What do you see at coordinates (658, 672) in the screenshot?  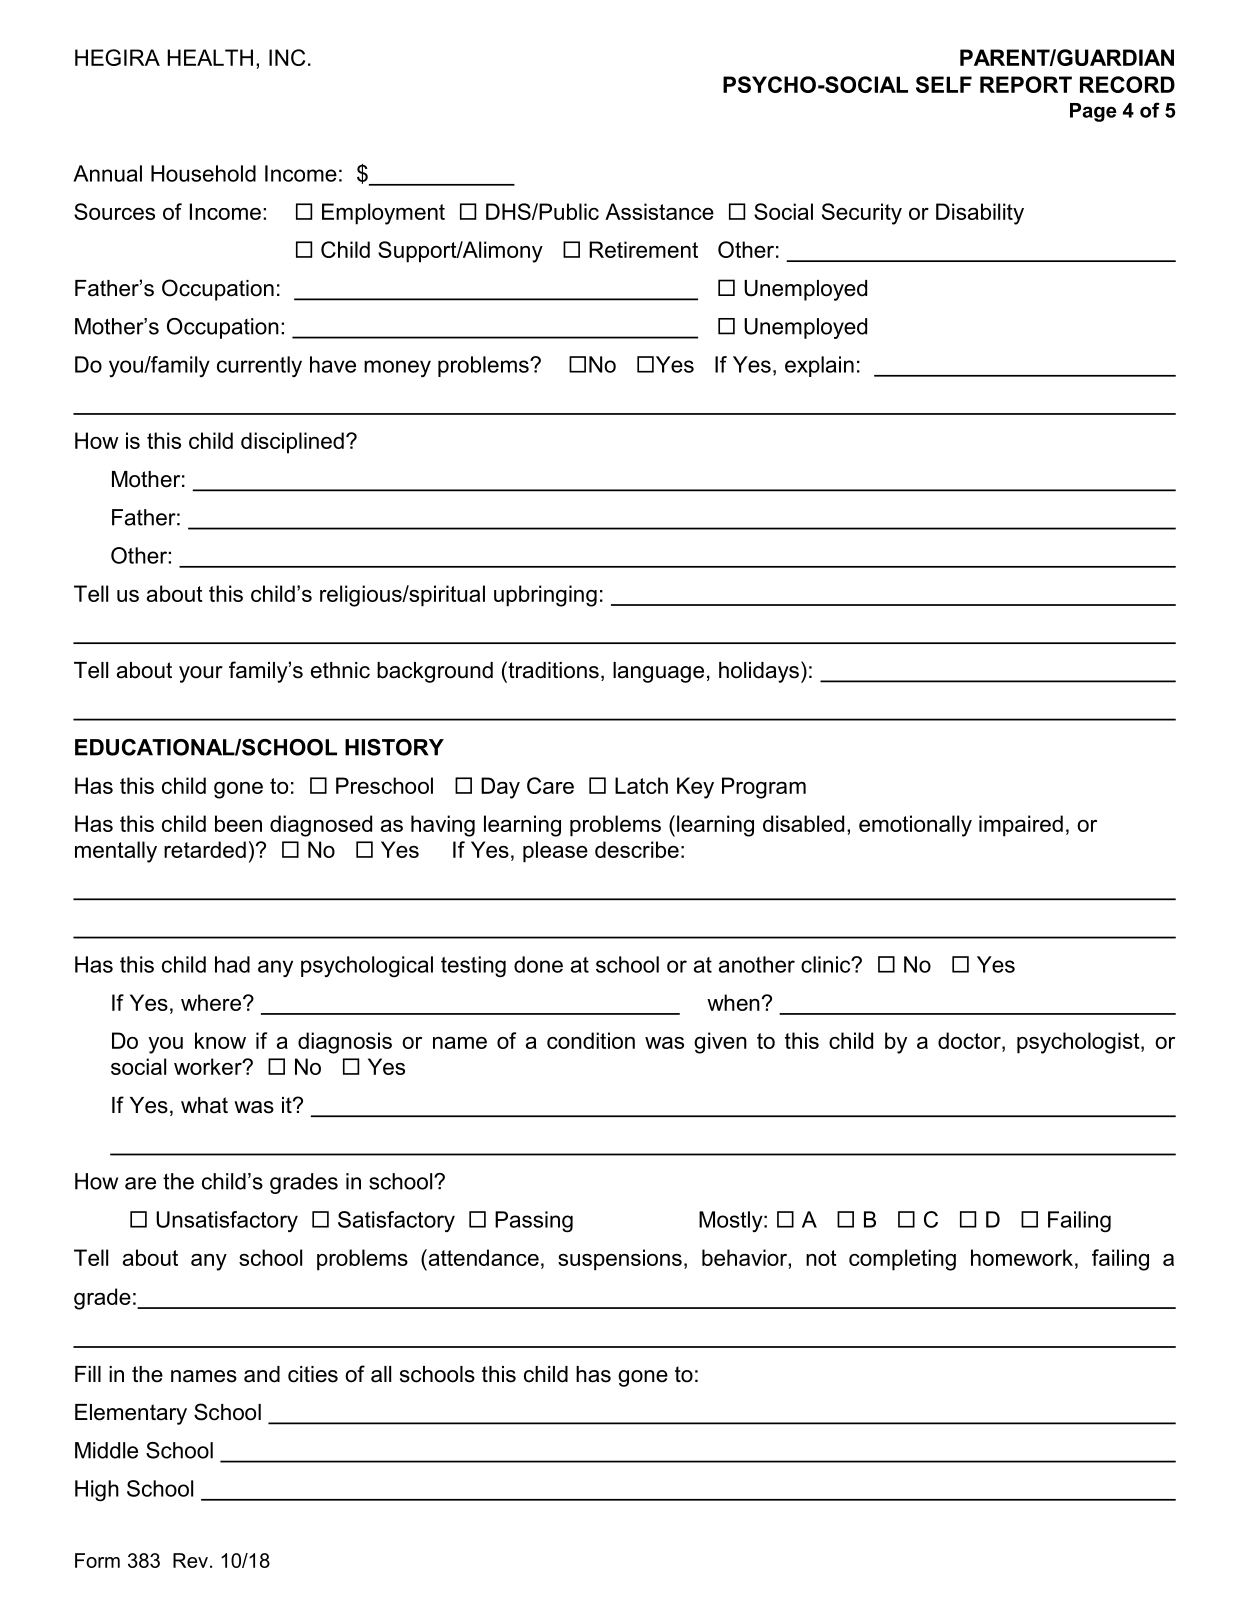 I see `language` at bounding box center [658, 672].
